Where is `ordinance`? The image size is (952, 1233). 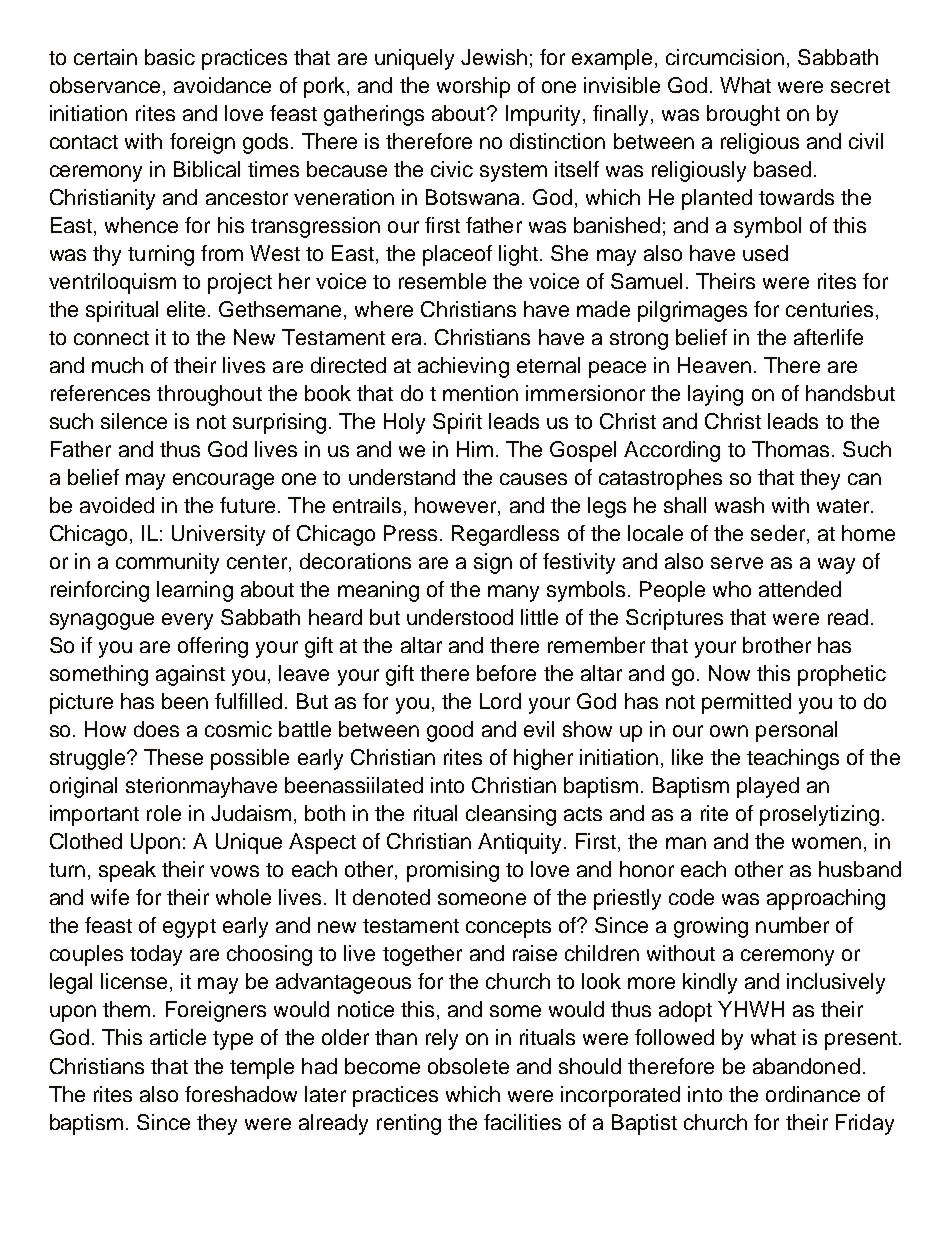 ordinance is located at coordinates (813, 1094).
